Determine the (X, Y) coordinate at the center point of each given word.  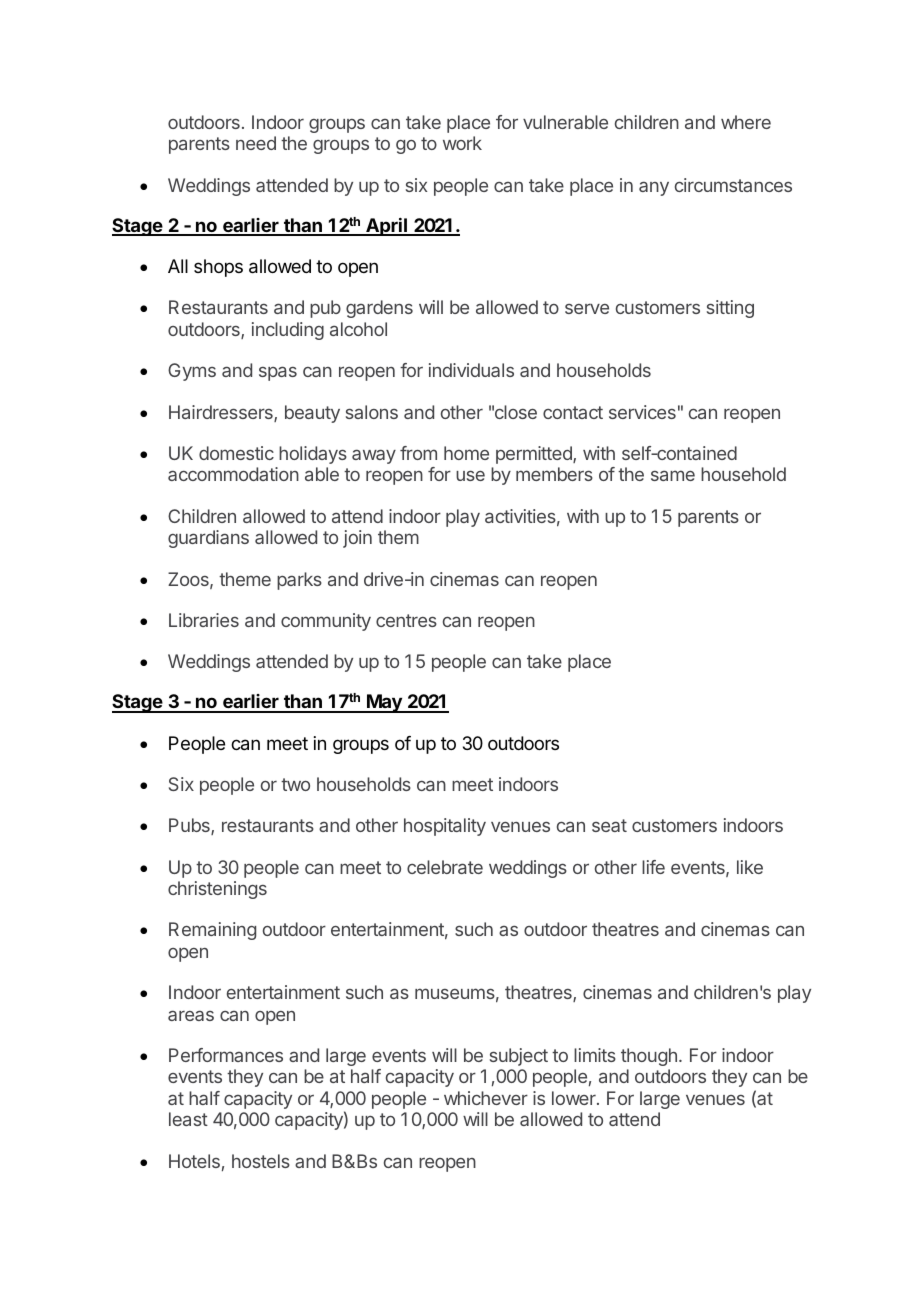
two (295, 784)
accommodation (233, 474)
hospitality (445, 827)
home (466, 453)
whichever (486, 1098)
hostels (261, 1161)
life (653, 867)
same (673, 475)
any (654, 188)
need (256, 143)
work (462, 143)
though (649, 1057)
